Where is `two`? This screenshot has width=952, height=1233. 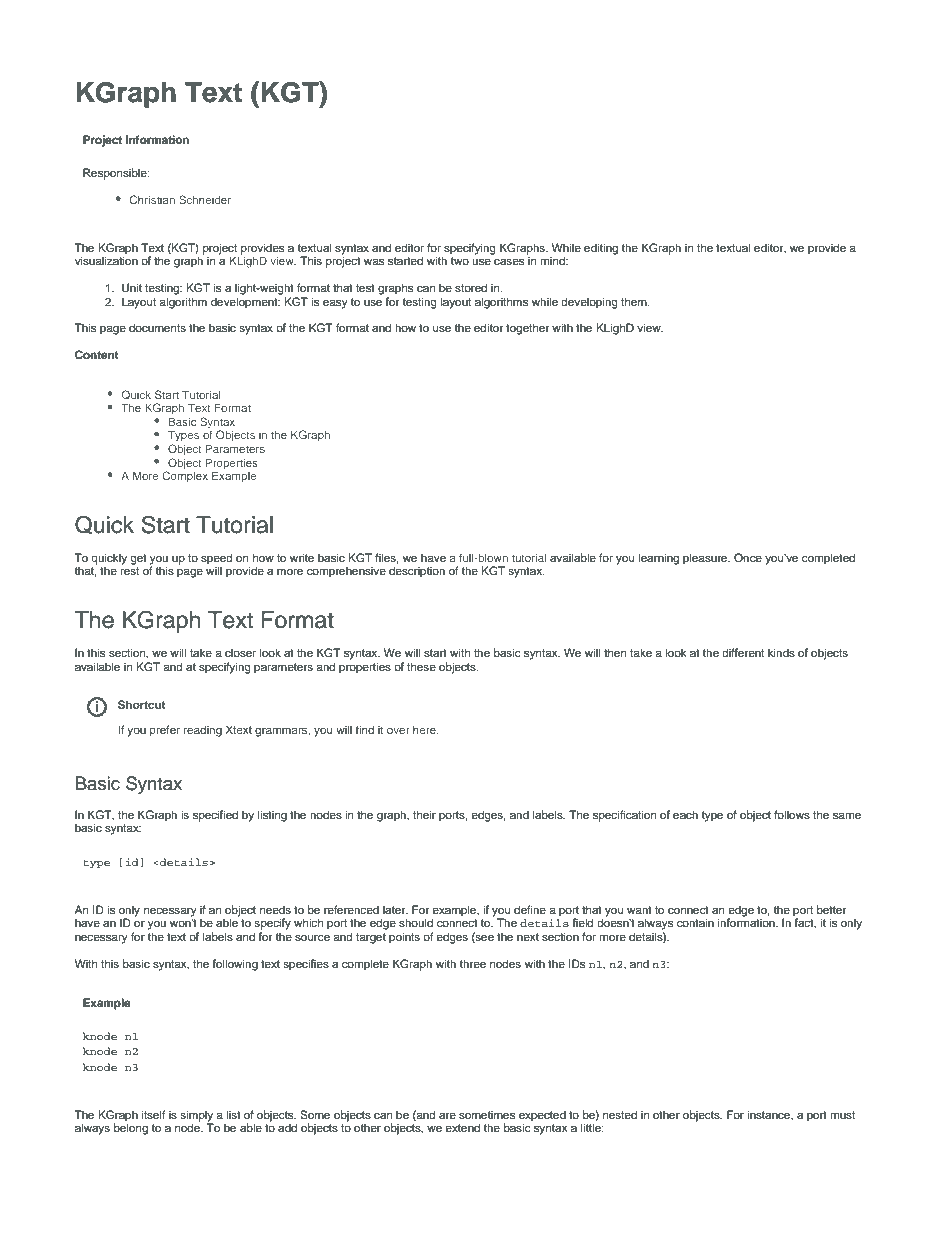
two is located at coordinates (459, 261).
